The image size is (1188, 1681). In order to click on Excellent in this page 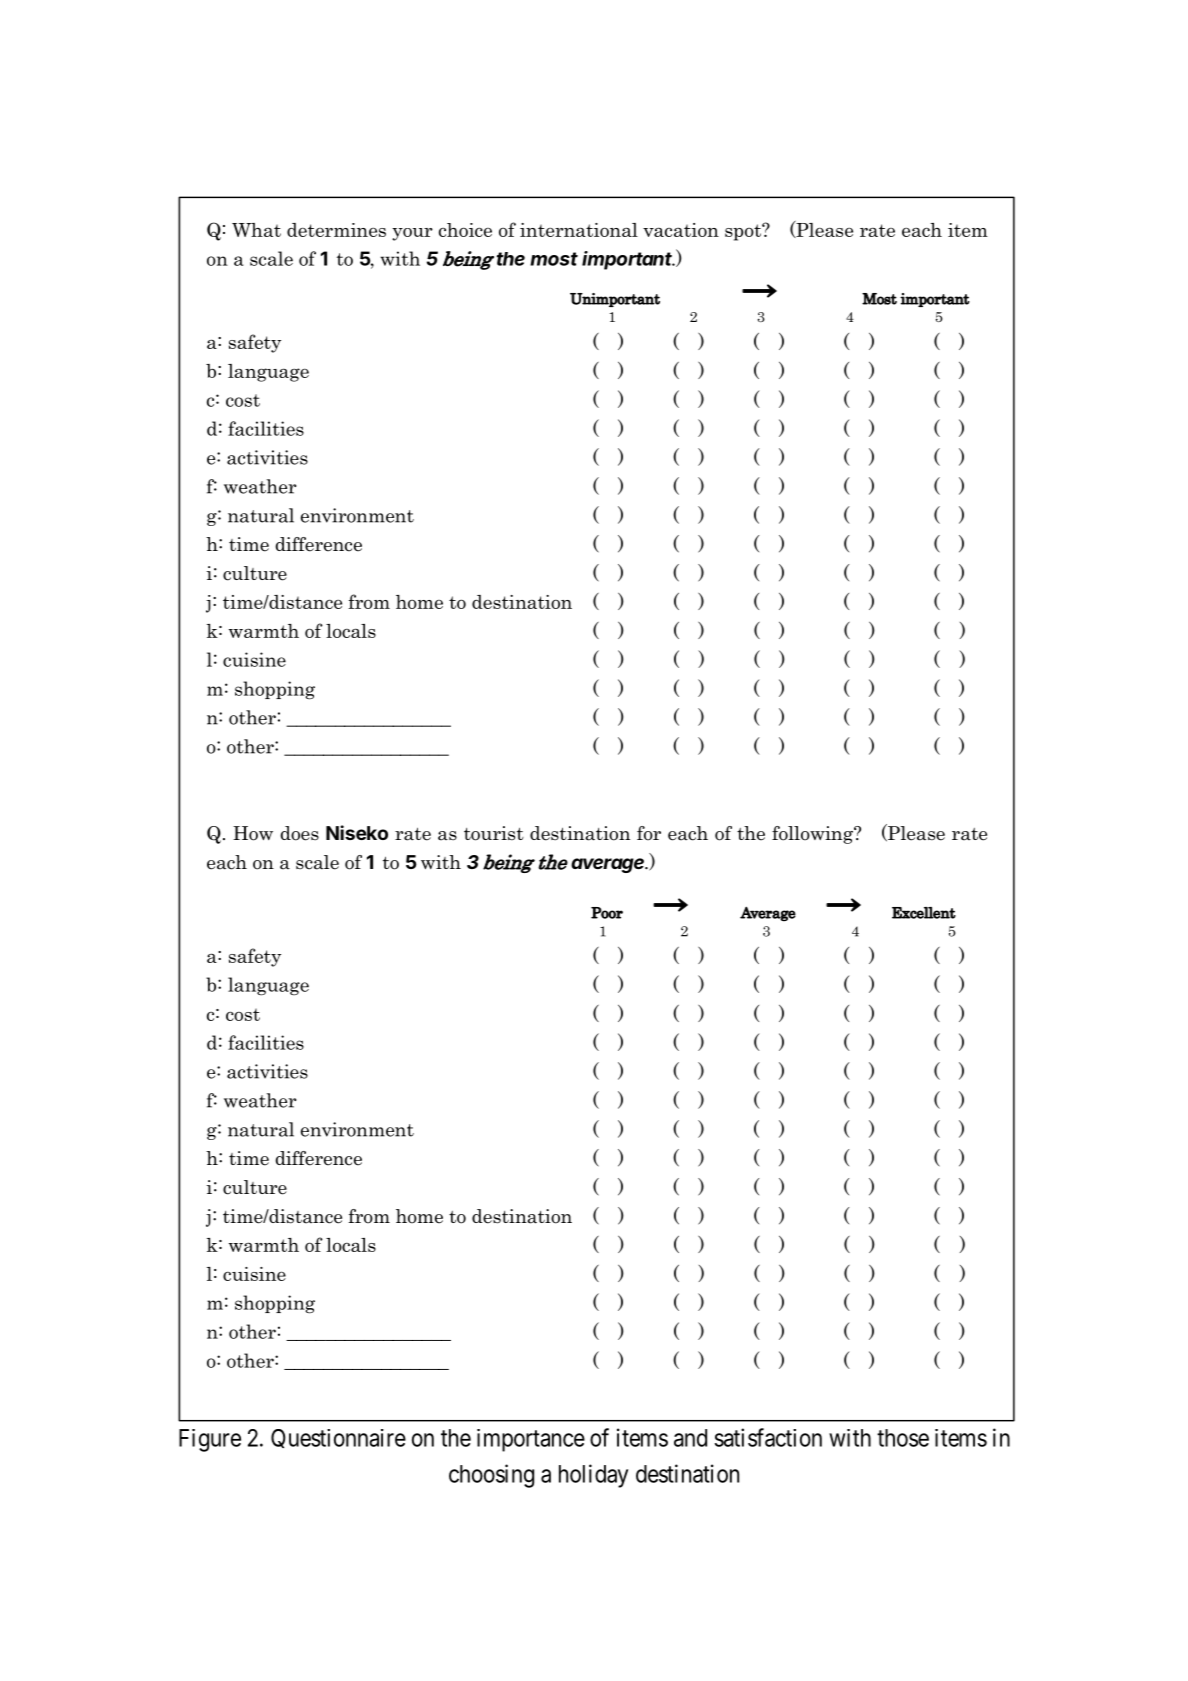, I will do `click(924, 913)`.
